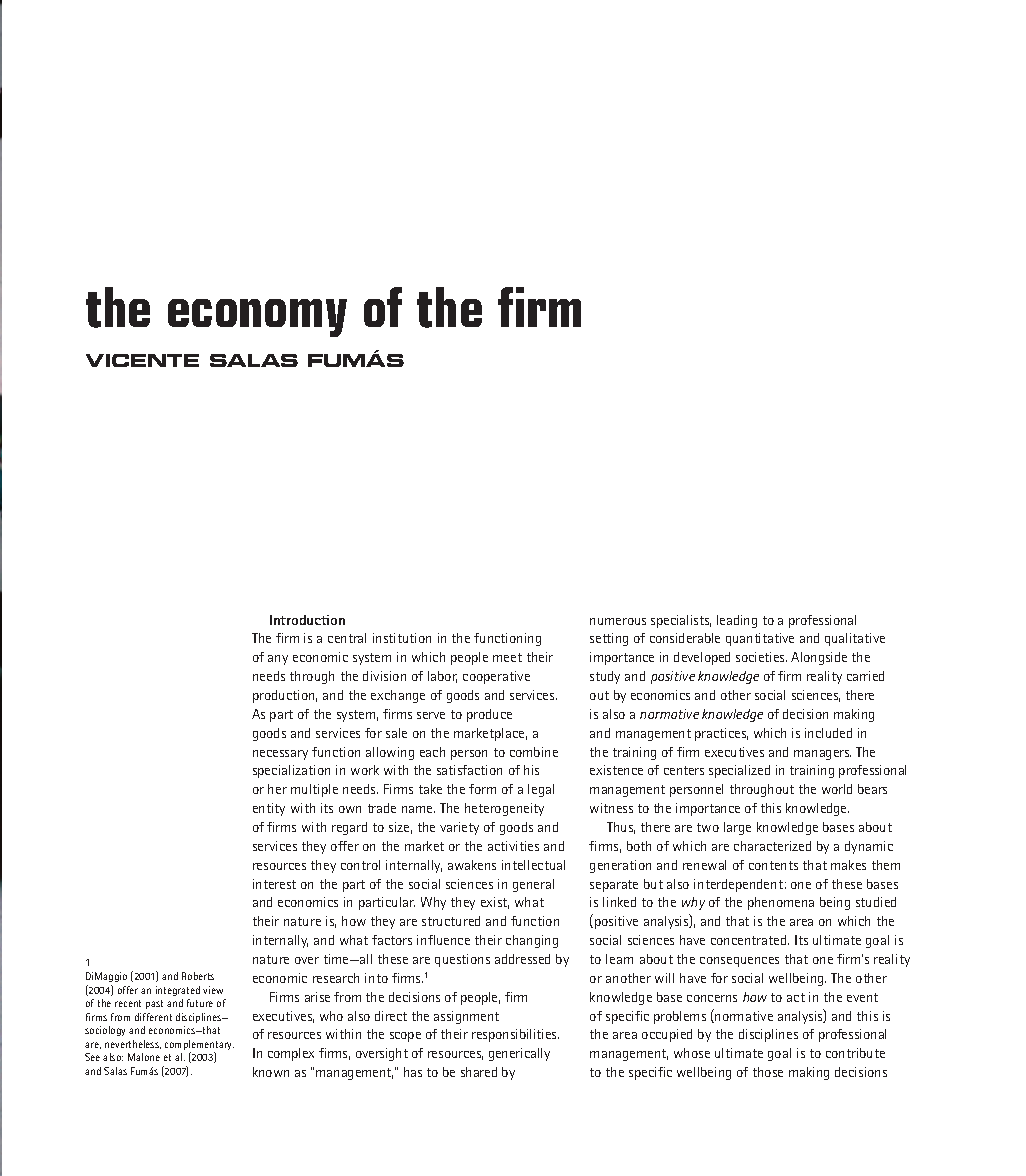  I want to click on any, so click(278, 660).
